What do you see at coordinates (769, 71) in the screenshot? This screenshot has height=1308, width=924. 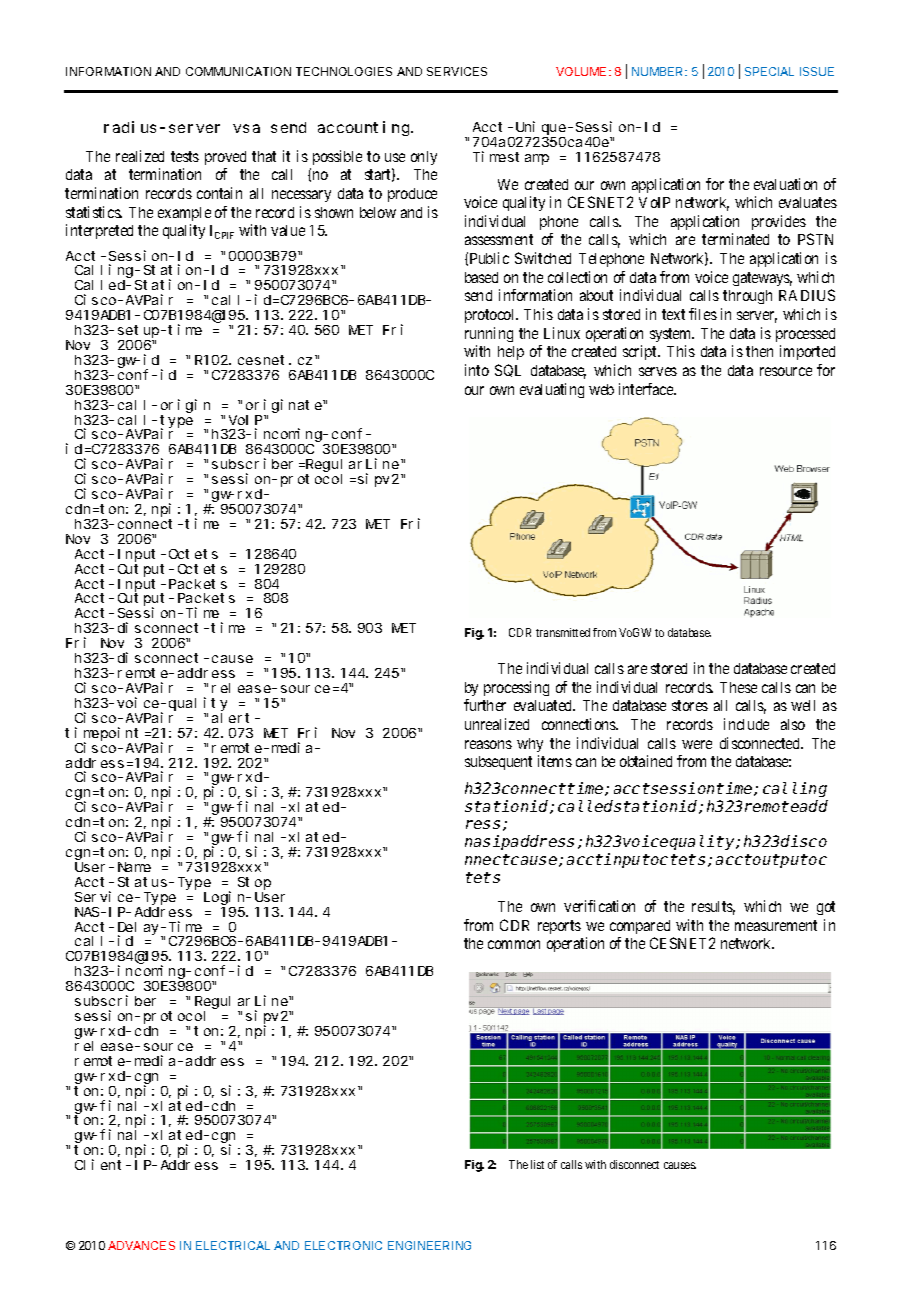 I see `SPECIAL` at bounding box center [769, 71].
